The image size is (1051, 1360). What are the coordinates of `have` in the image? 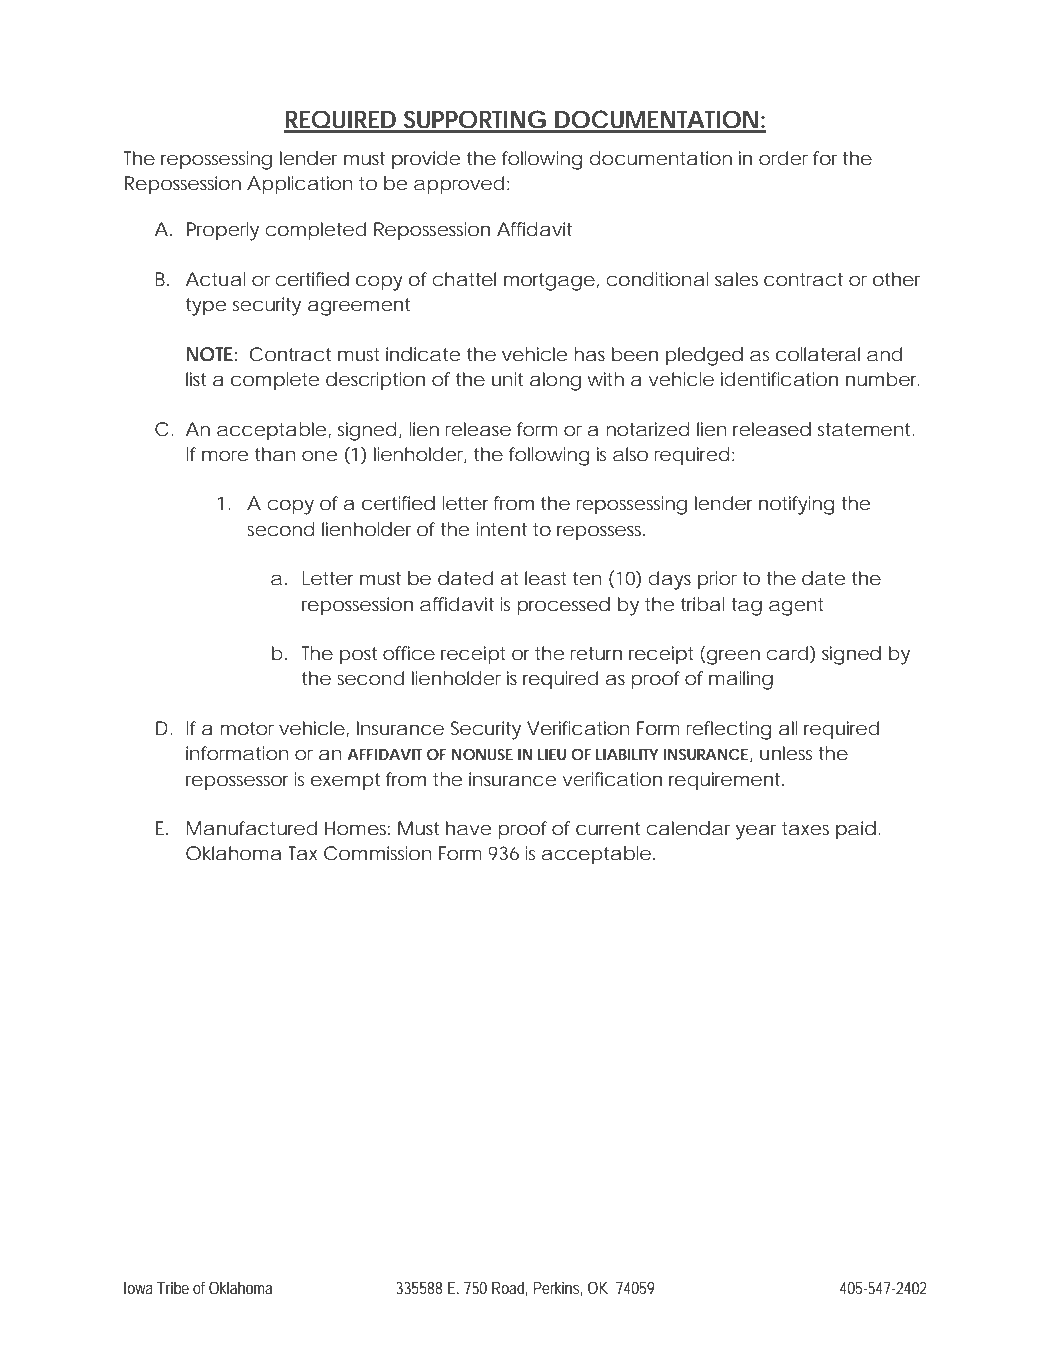 It's located at (468, 828).
